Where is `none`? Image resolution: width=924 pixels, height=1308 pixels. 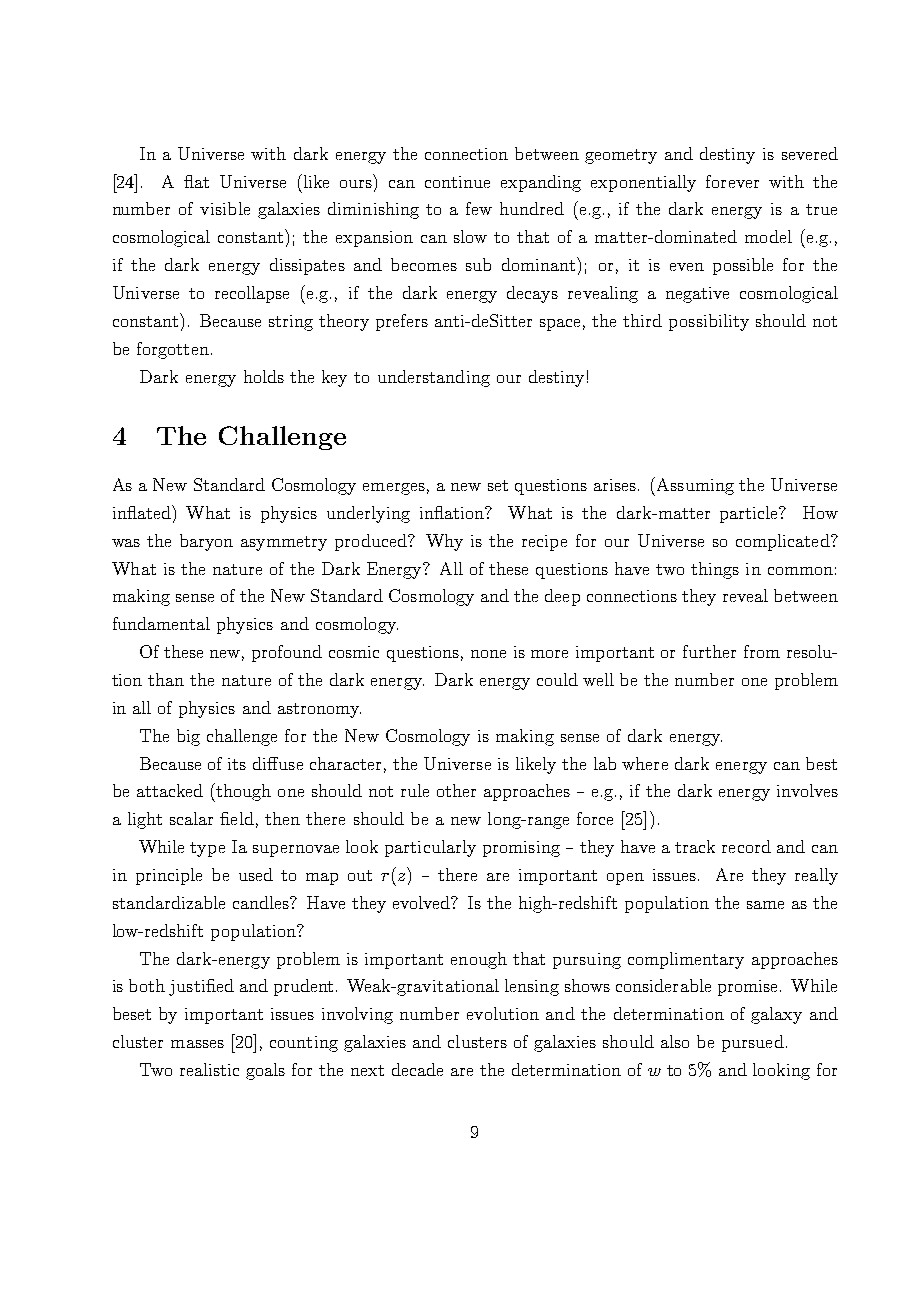
none is located at coordinates (488, 654).
